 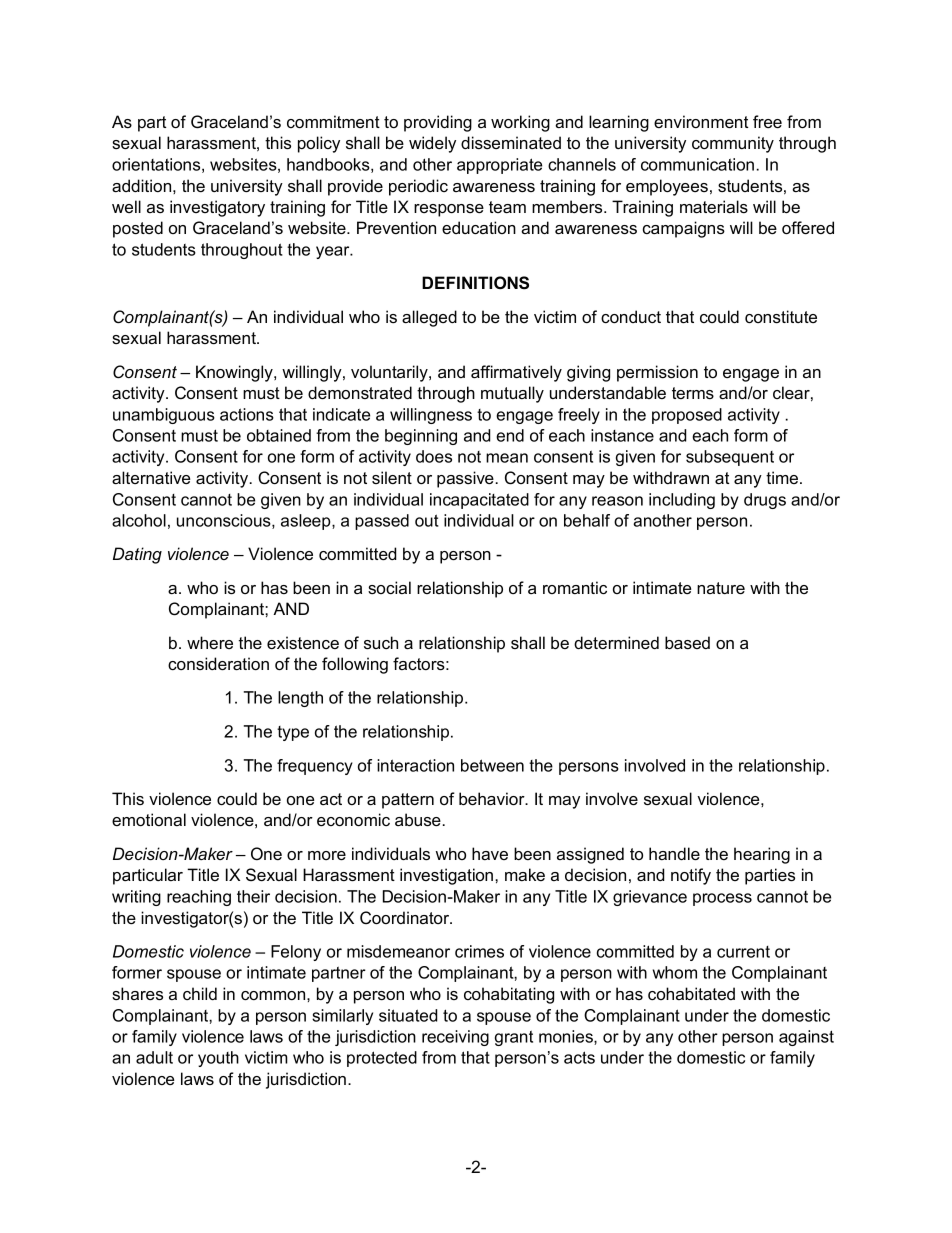 I want to click on hearing, so click(x=762, y=855).
